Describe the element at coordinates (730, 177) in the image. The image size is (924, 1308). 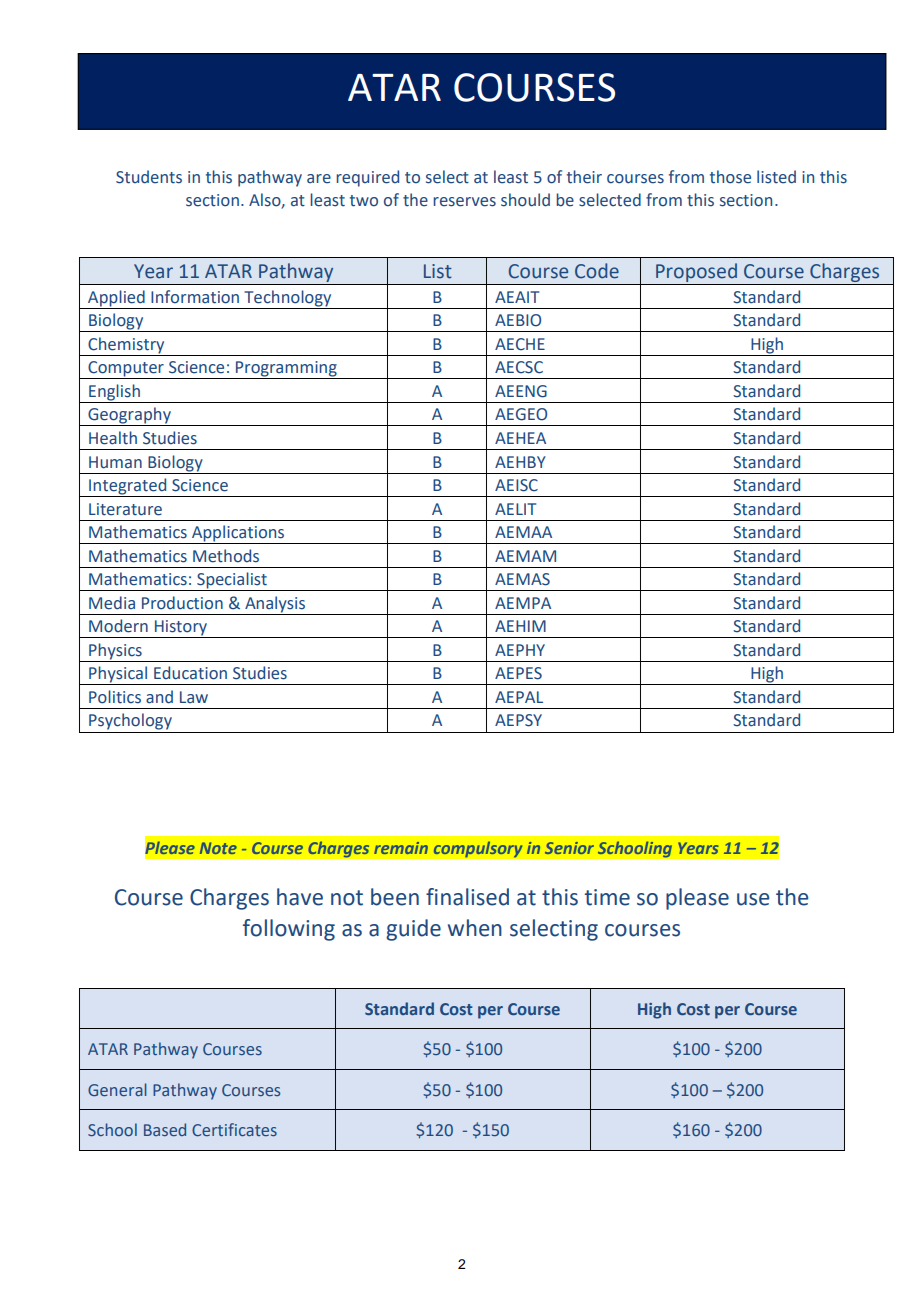
I see `those` at that location.
